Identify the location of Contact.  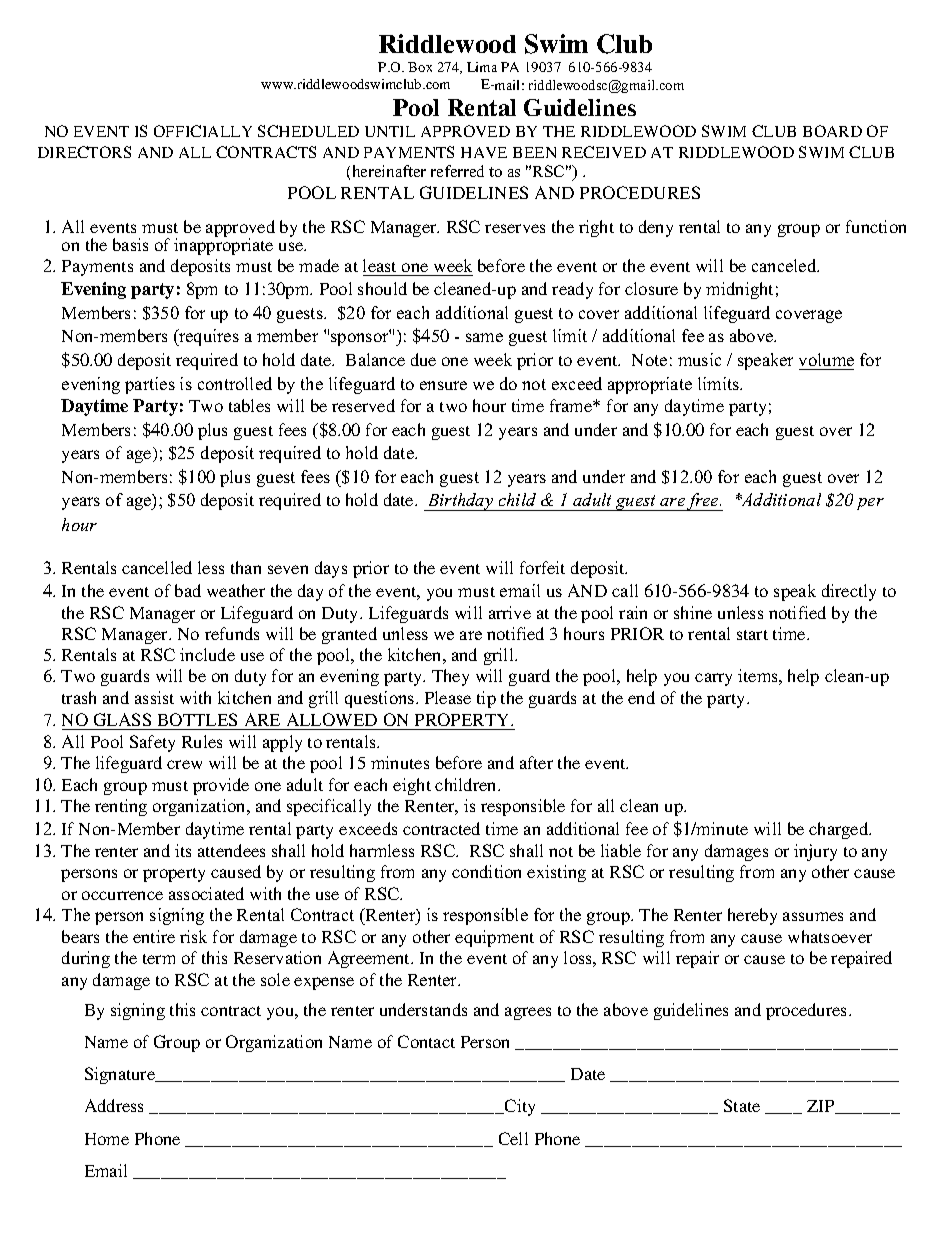
(426, 1041).
